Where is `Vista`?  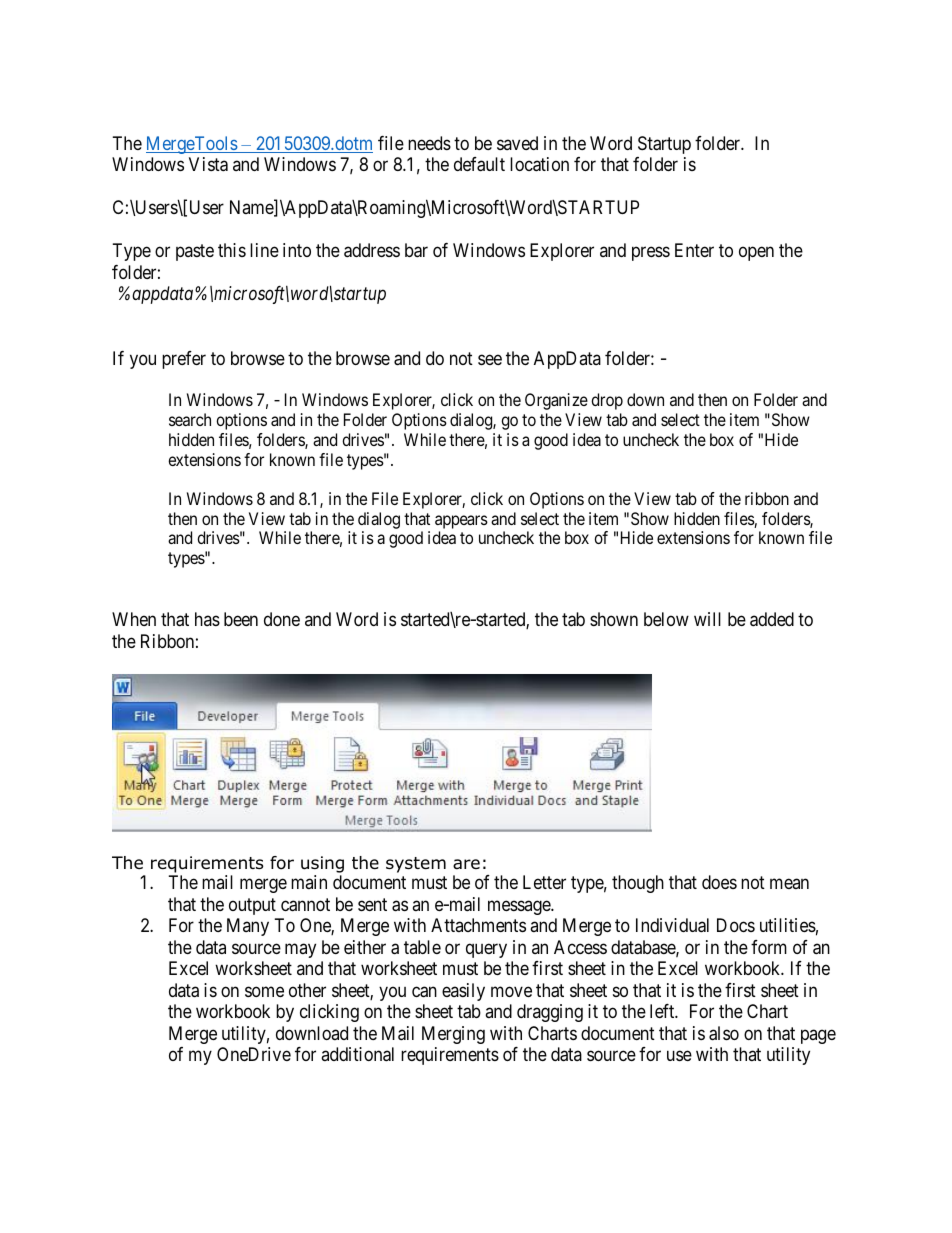 Vista is located at coordinates (208, 164).
